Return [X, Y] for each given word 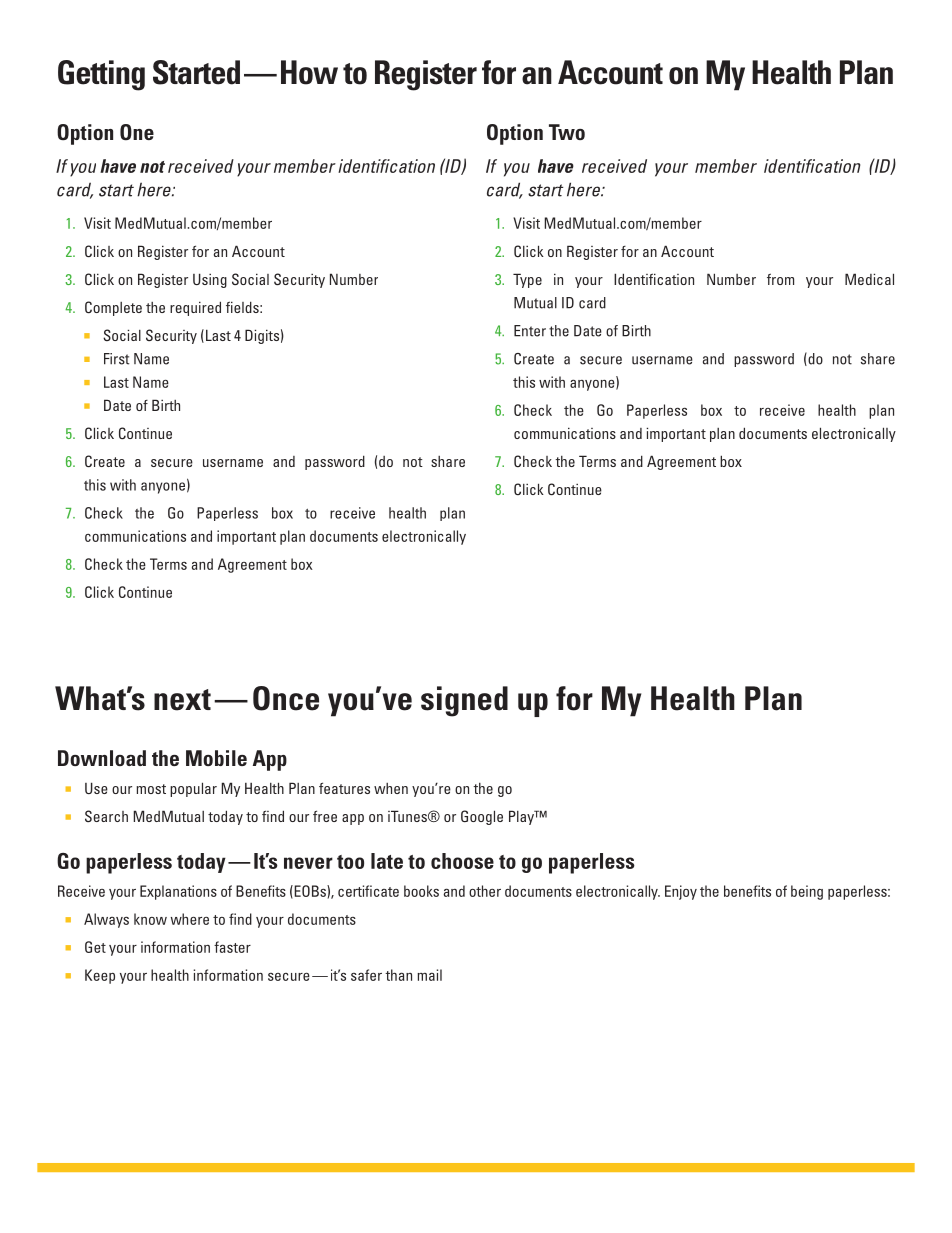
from [780, 279]
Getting [101, 75]
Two [567, 132]
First [116, 359]
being [807, 892]
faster [232, 947]
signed [464, 701]
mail [429, 975]
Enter [530, 331]
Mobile [216, 758]
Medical [869, 279]
